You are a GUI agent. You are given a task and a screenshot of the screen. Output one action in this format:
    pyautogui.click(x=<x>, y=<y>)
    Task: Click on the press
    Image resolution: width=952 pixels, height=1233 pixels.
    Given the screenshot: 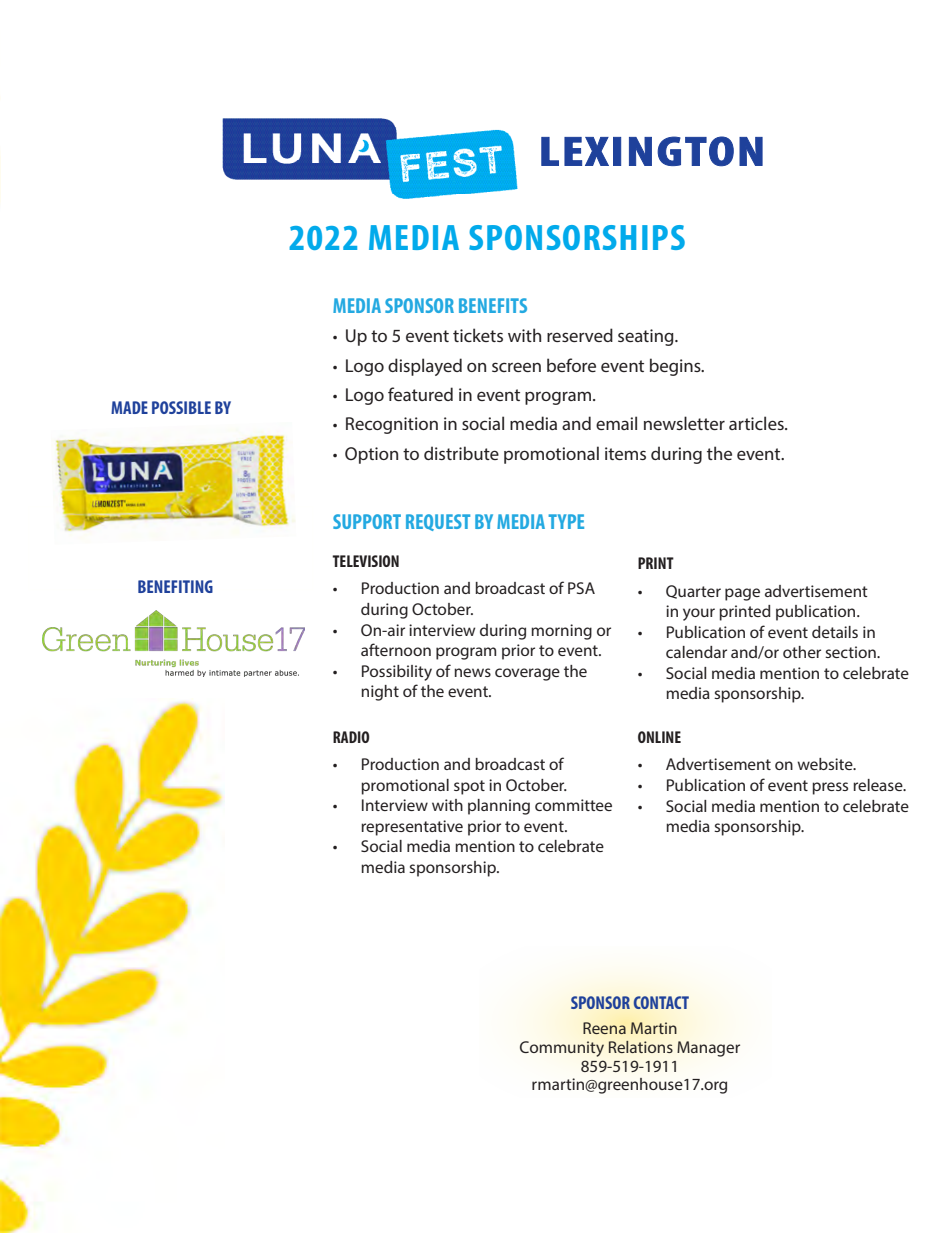 What is the action you would take?
    pyautogui.click(x=830, y=788)
